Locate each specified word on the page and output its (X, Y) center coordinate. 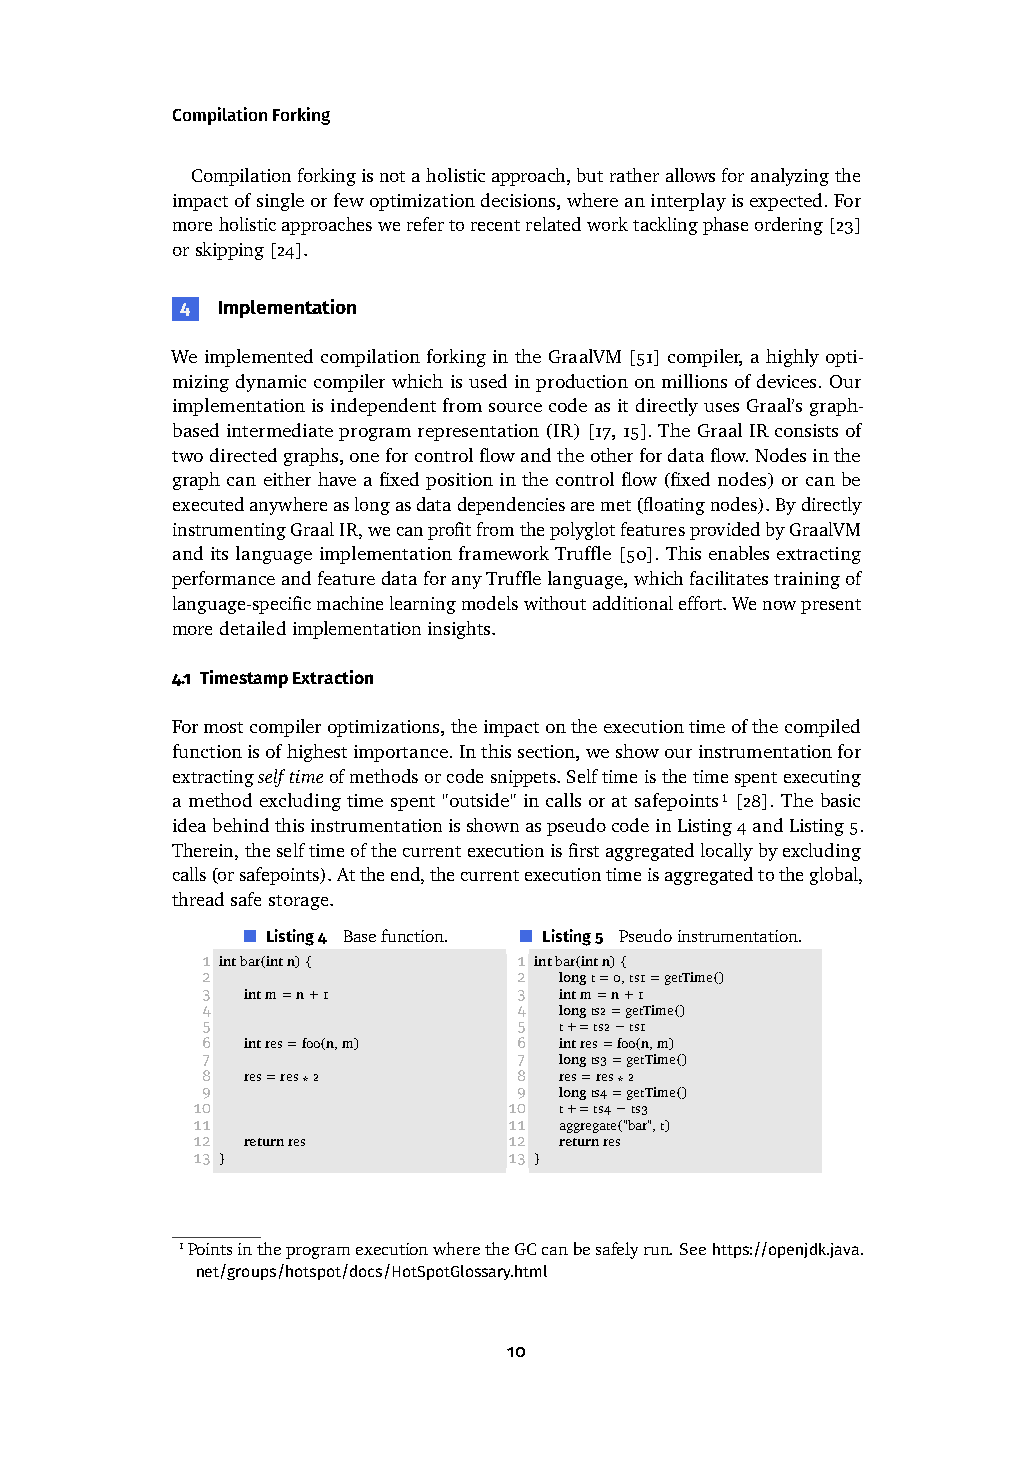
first (584, 850)
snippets (524, 778)
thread (198, 899)
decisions (519, 200)
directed (243, 455)
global (835, 876)
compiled (822, 728)
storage (298, 902)
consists (806, 430)
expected (786, 202)
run (658, 1251)
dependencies (511, 506)
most (223, 727)
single (280, 202)
